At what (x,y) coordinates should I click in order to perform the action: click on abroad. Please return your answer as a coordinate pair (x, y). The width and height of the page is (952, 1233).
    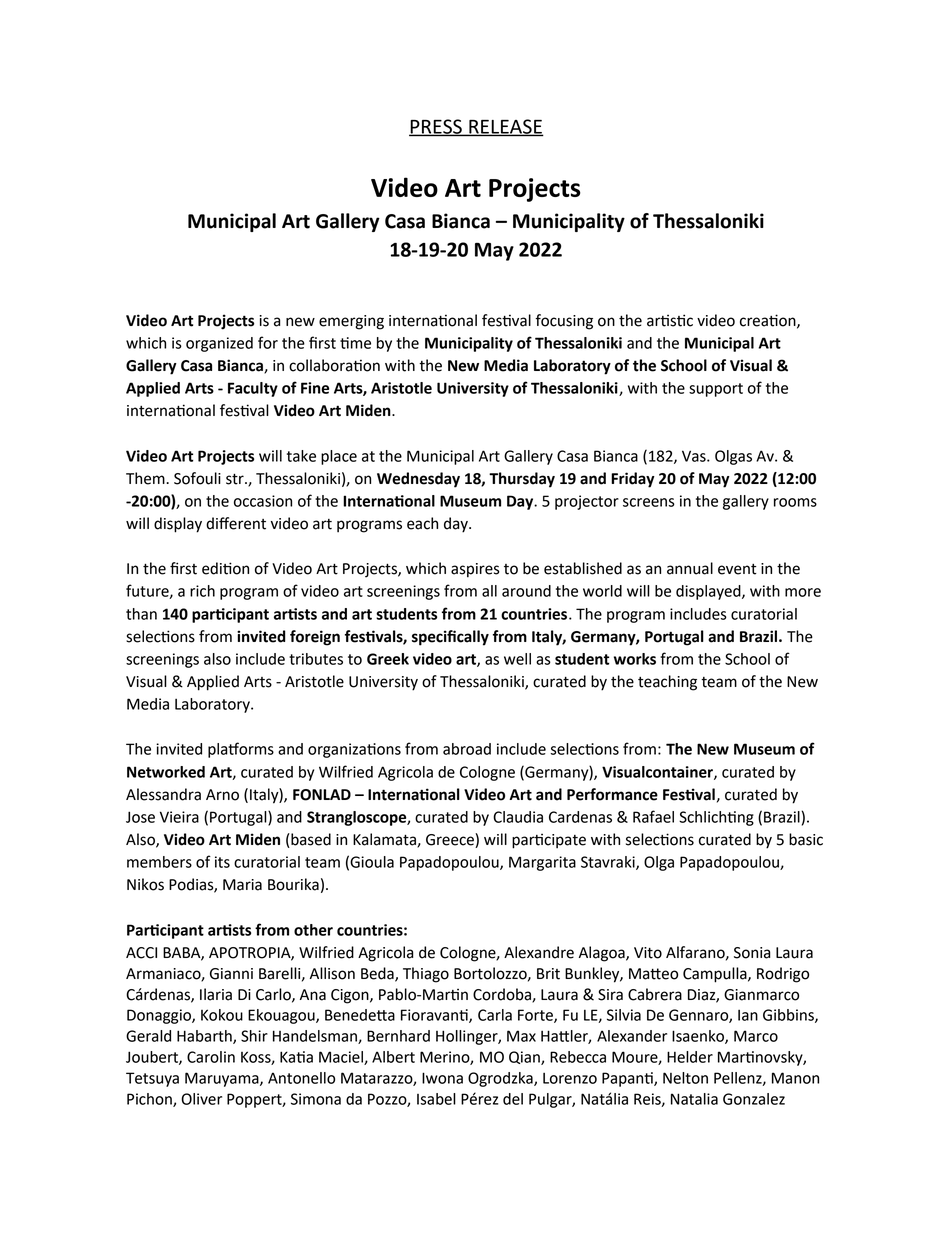
    Looking at the image, I should click on (467, 749).
